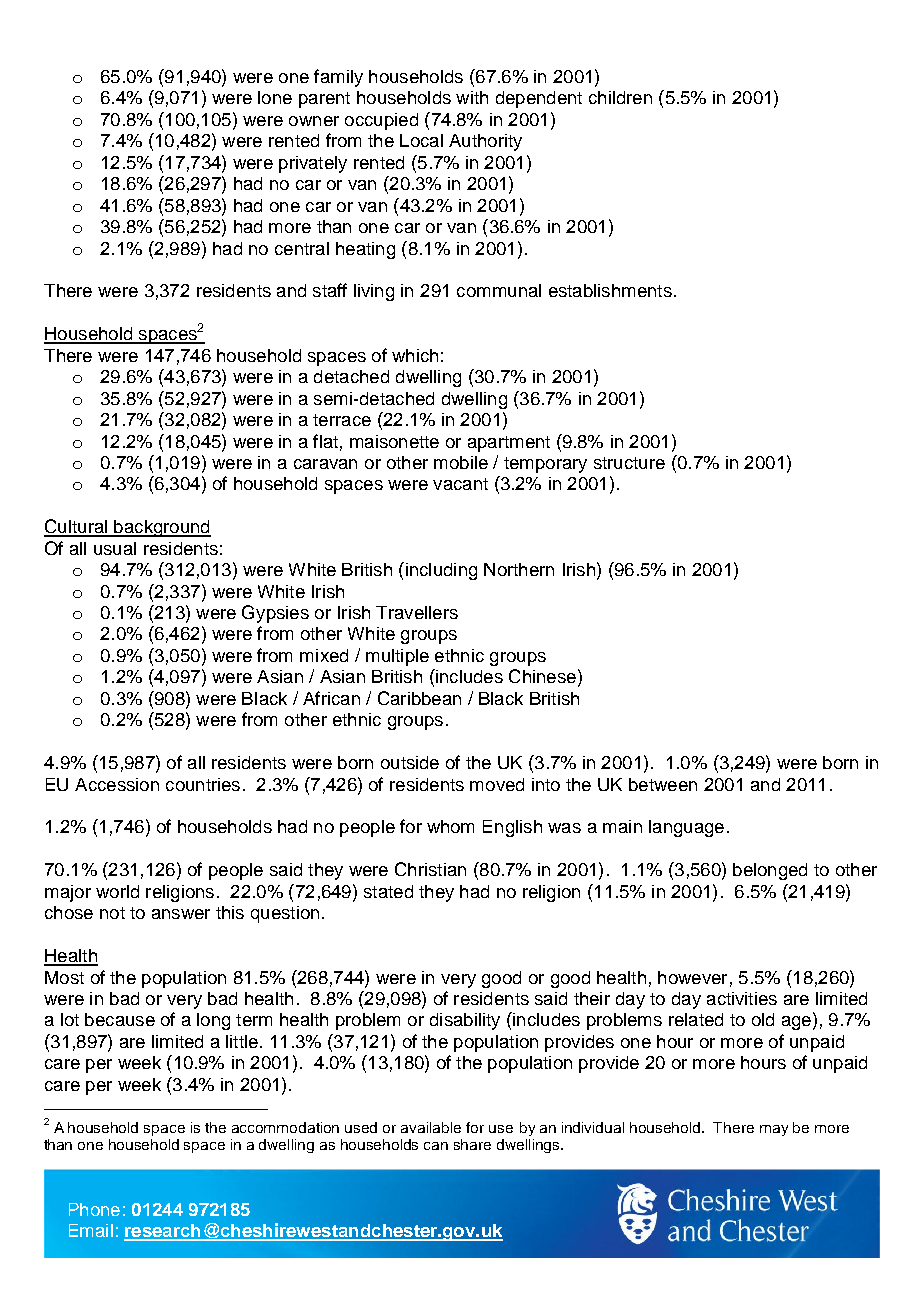 This screenshot has width=924, height=1308. What do you see at coordinates (161, 528) in the screenshot?
I see `background` at bounding box center [161, 528].
